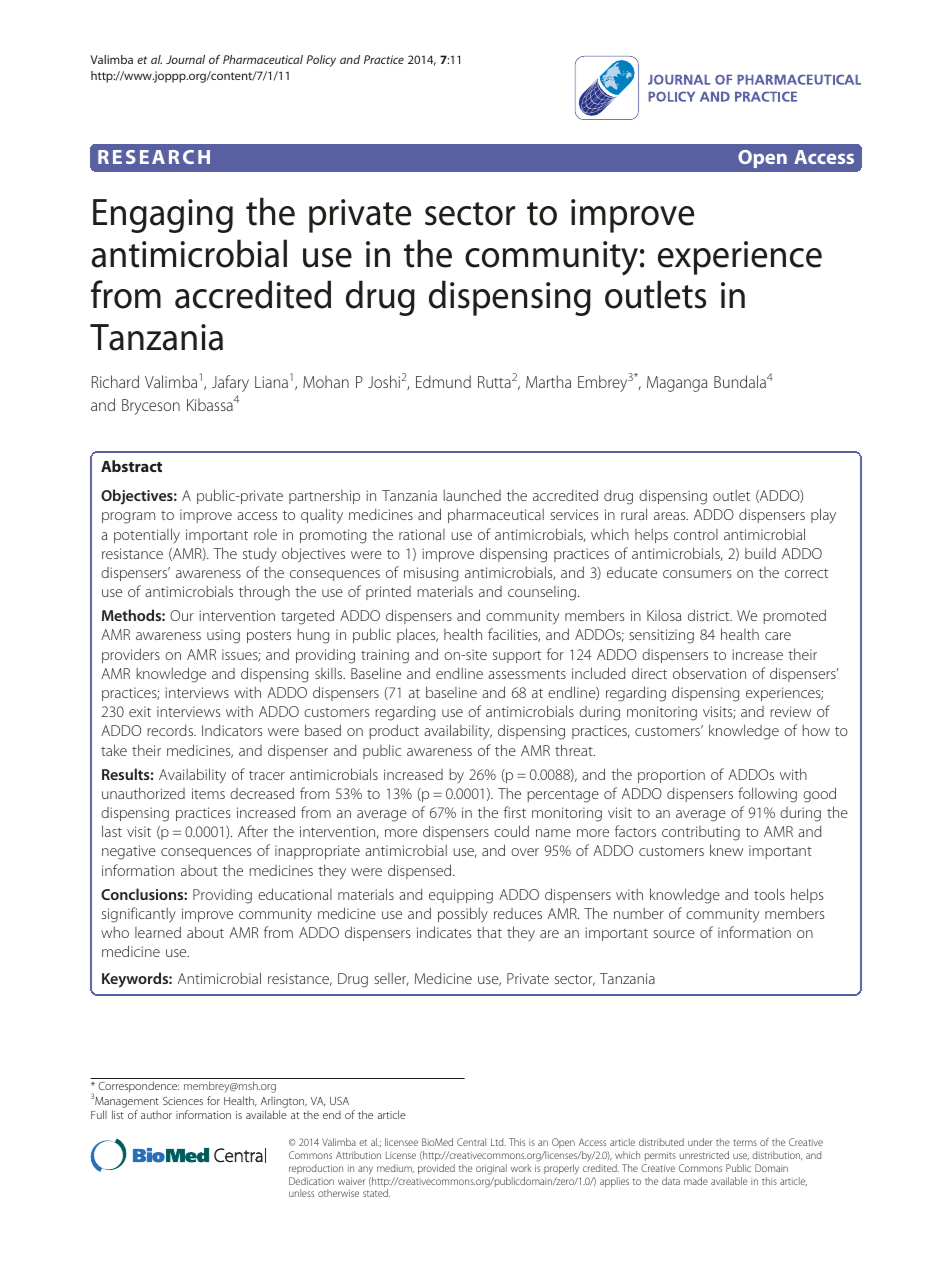 The height and width of the page is (1270, 952). What do you see at coordinates (710, 615) in the page?
I see `district` at bounding box center [710, 615].
